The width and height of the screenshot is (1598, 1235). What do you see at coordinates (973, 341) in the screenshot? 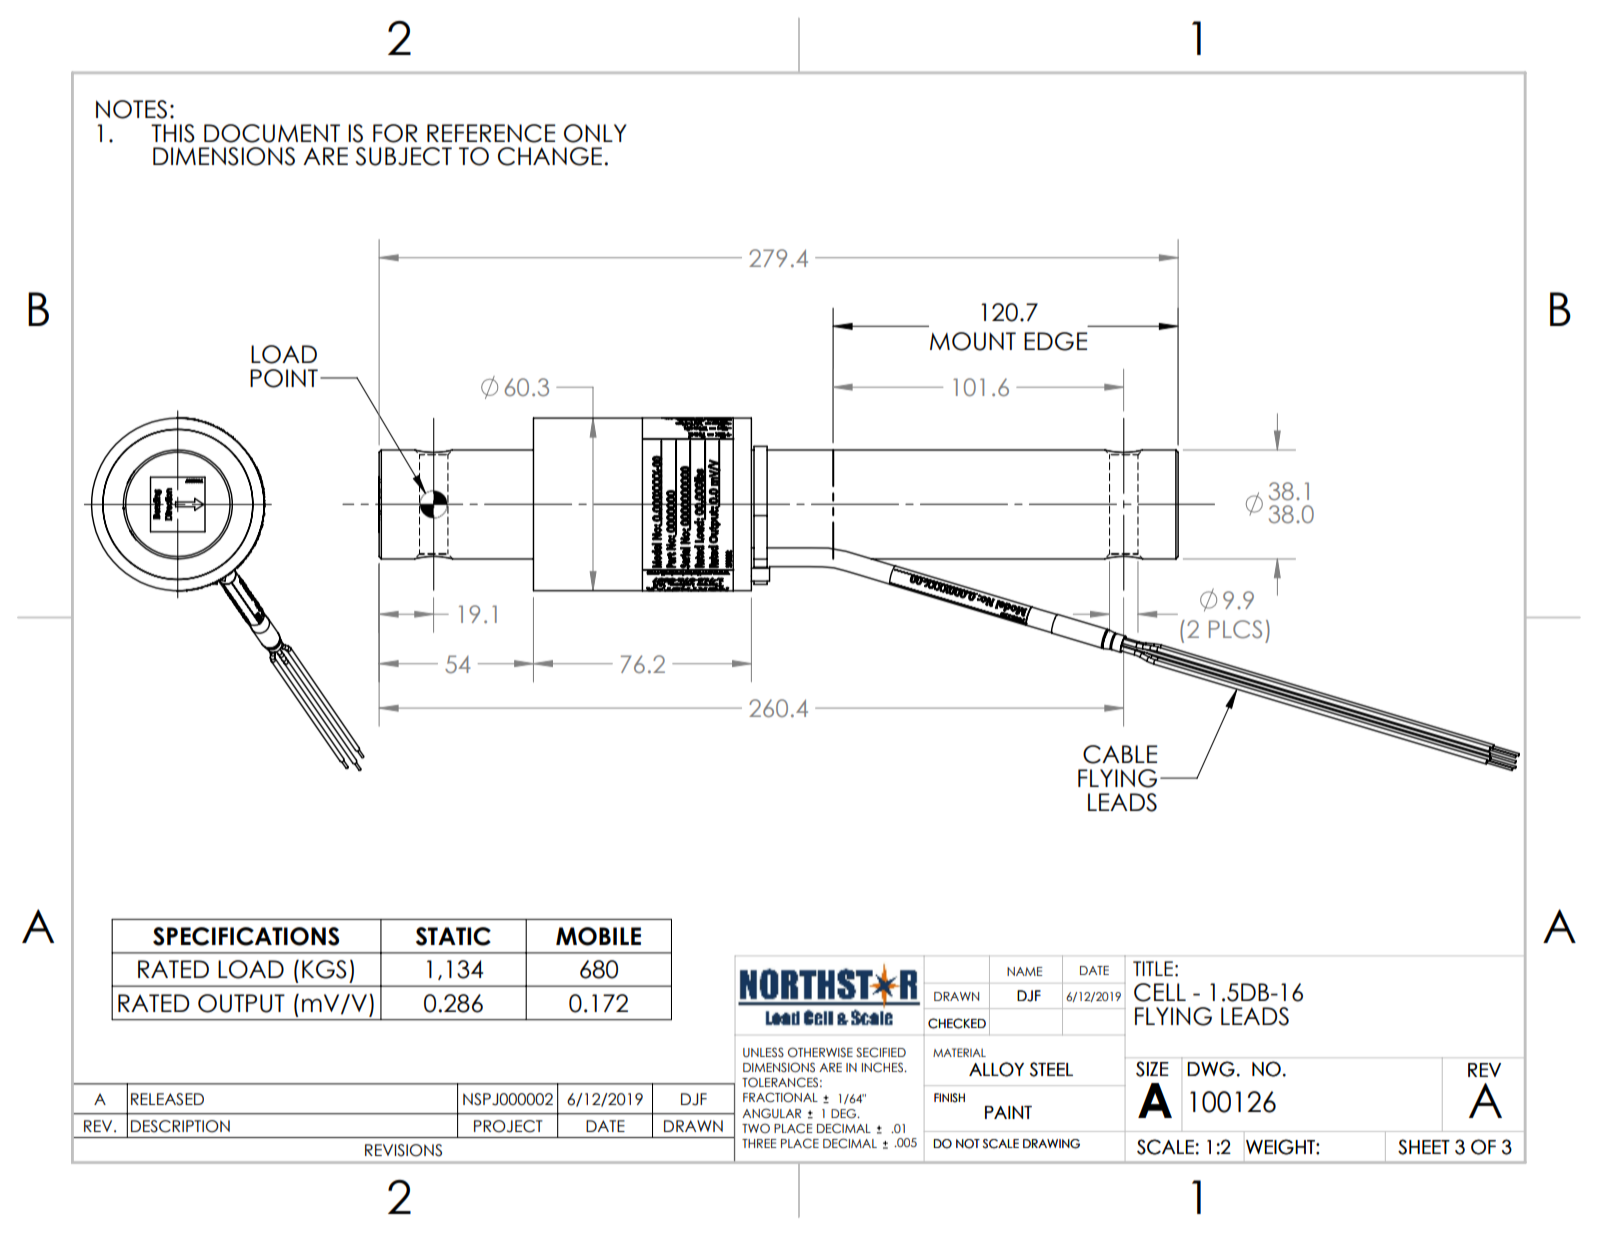
I see `MOUNT` at bounding box center [973, 341].
